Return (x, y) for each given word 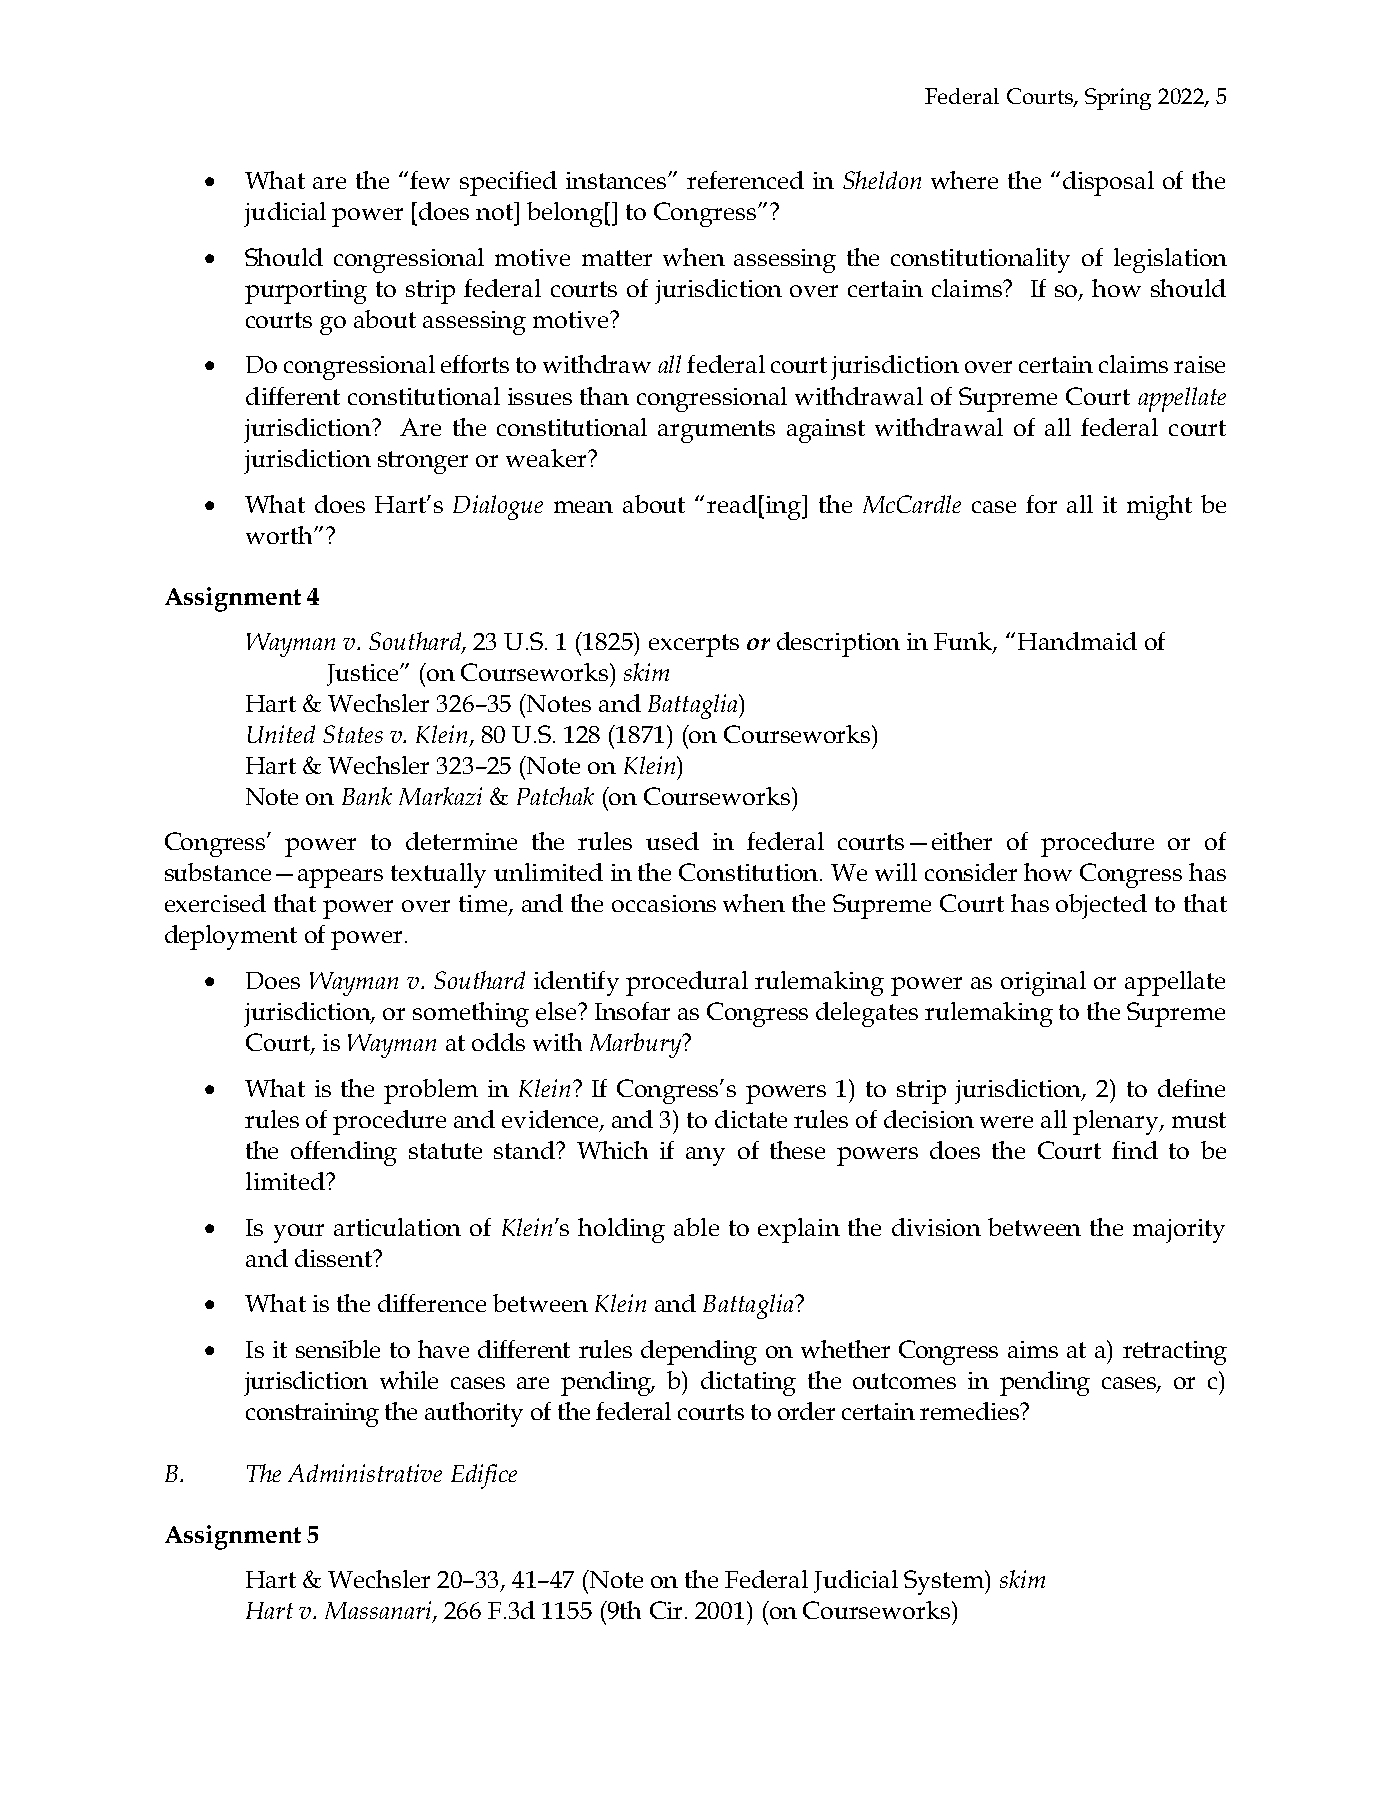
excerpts (694, 645)
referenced (745, 180)
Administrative (365, 1473)
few (430, 180)
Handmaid (1077, 641)
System (945, 1582)
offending (344, 1153)
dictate (751, 1119)
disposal (1108, 183)
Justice (364, 675)
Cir (666, 1610)
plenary (1117, 1122)
